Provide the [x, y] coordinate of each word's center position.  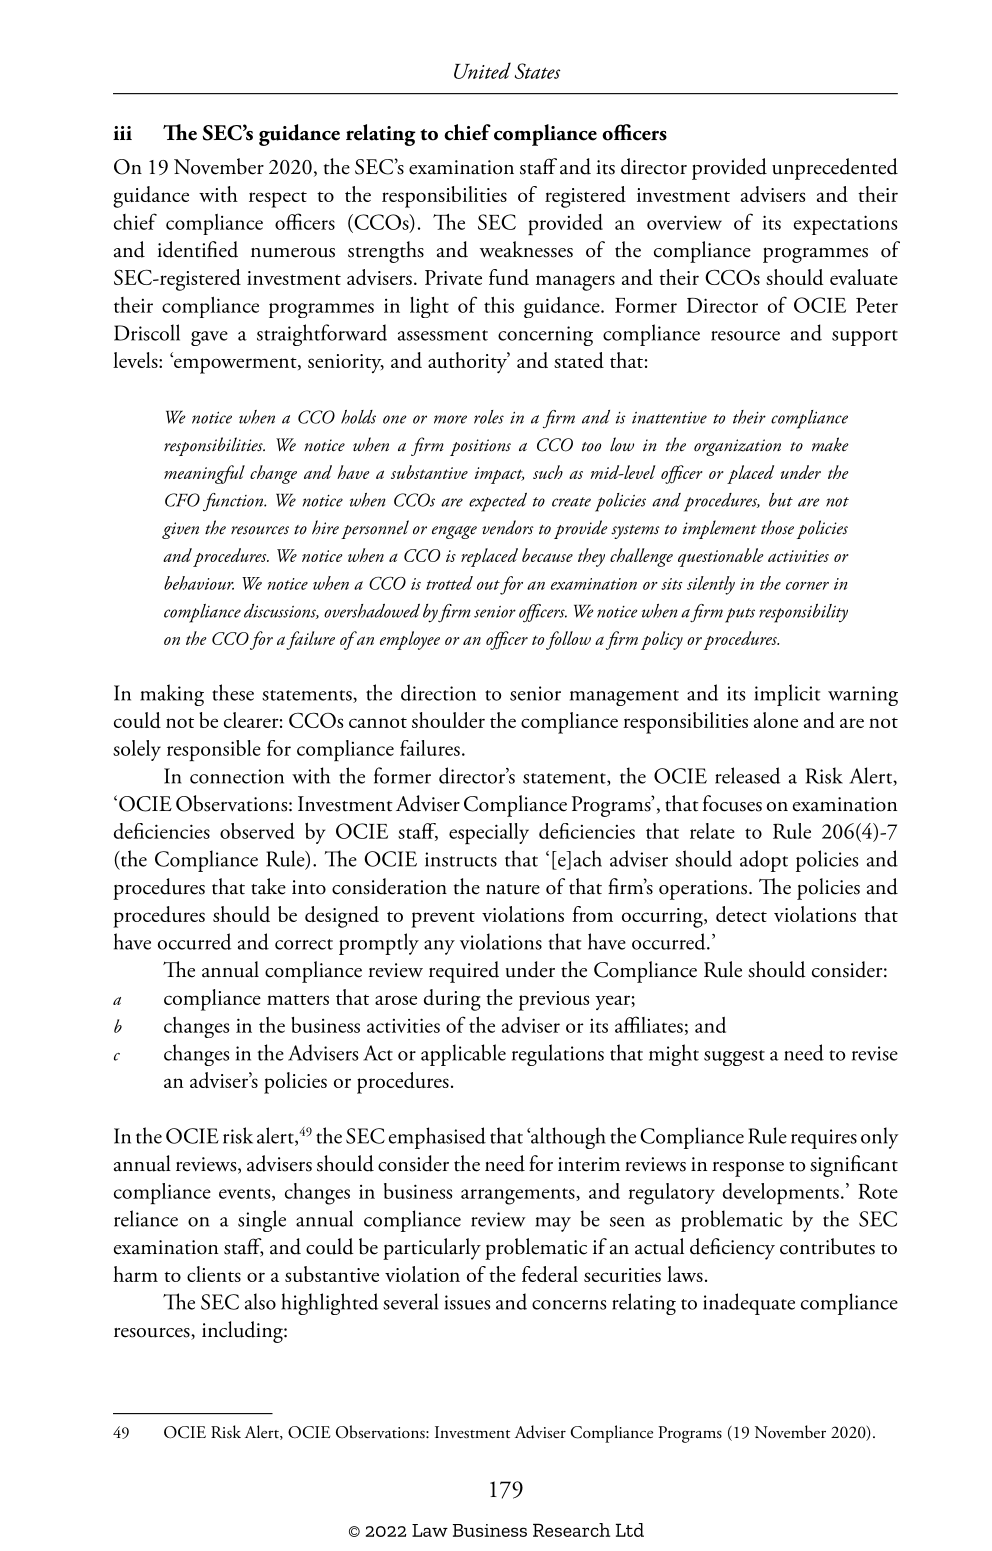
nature [513, 889]
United [482, 70]
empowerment [235, 364]
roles [489, 417]
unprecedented [835, 169]
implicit [787, 695]
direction [438, 692]
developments [781, 1194]
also [260, 1301]
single [262, 1221]
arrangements [519, 1196]
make [830, 444]
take [268, 886]
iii [122, 133]
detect [741, 914]
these [233, 692]
